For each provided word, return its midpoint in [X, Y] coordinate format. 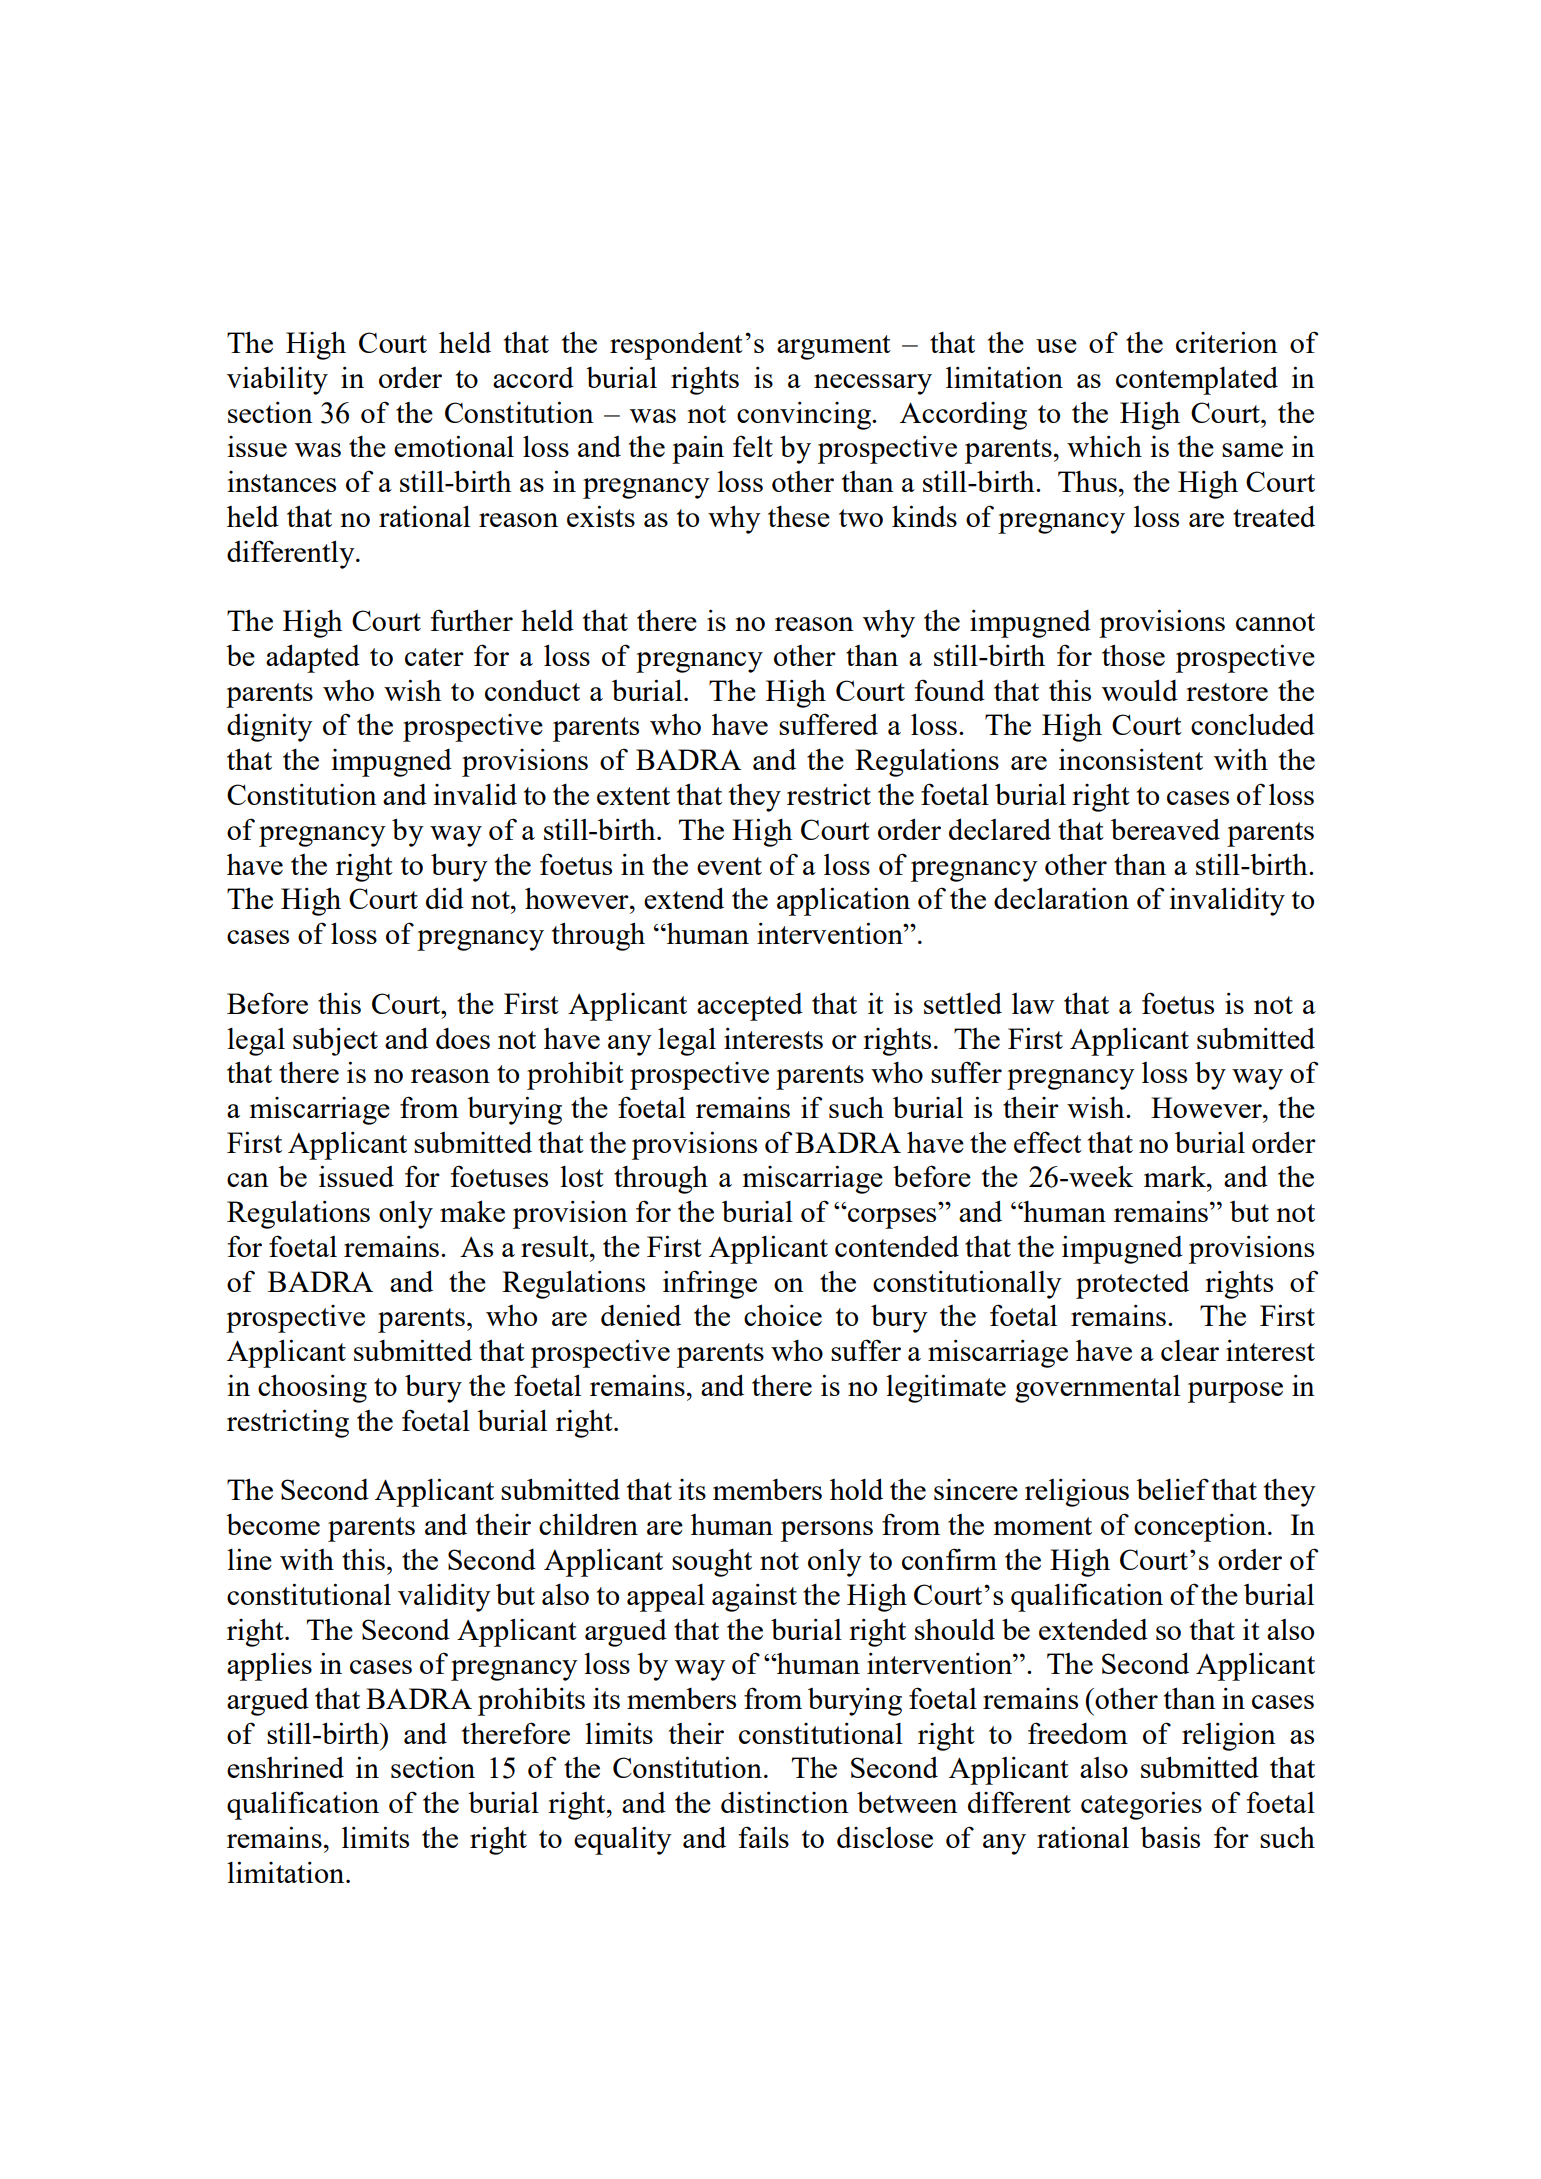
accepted [750, 1007]
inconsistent [1131, 759]
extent [633, 796]
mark [1176, 1176]
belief [1172, 1489]
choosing [312, 1388]
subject [335, 1041]
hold [856, 1489]
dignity [270, 727]
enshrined [285, 1767]
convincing [805, 415]
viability [277, 380]
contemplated [1197, 381]
